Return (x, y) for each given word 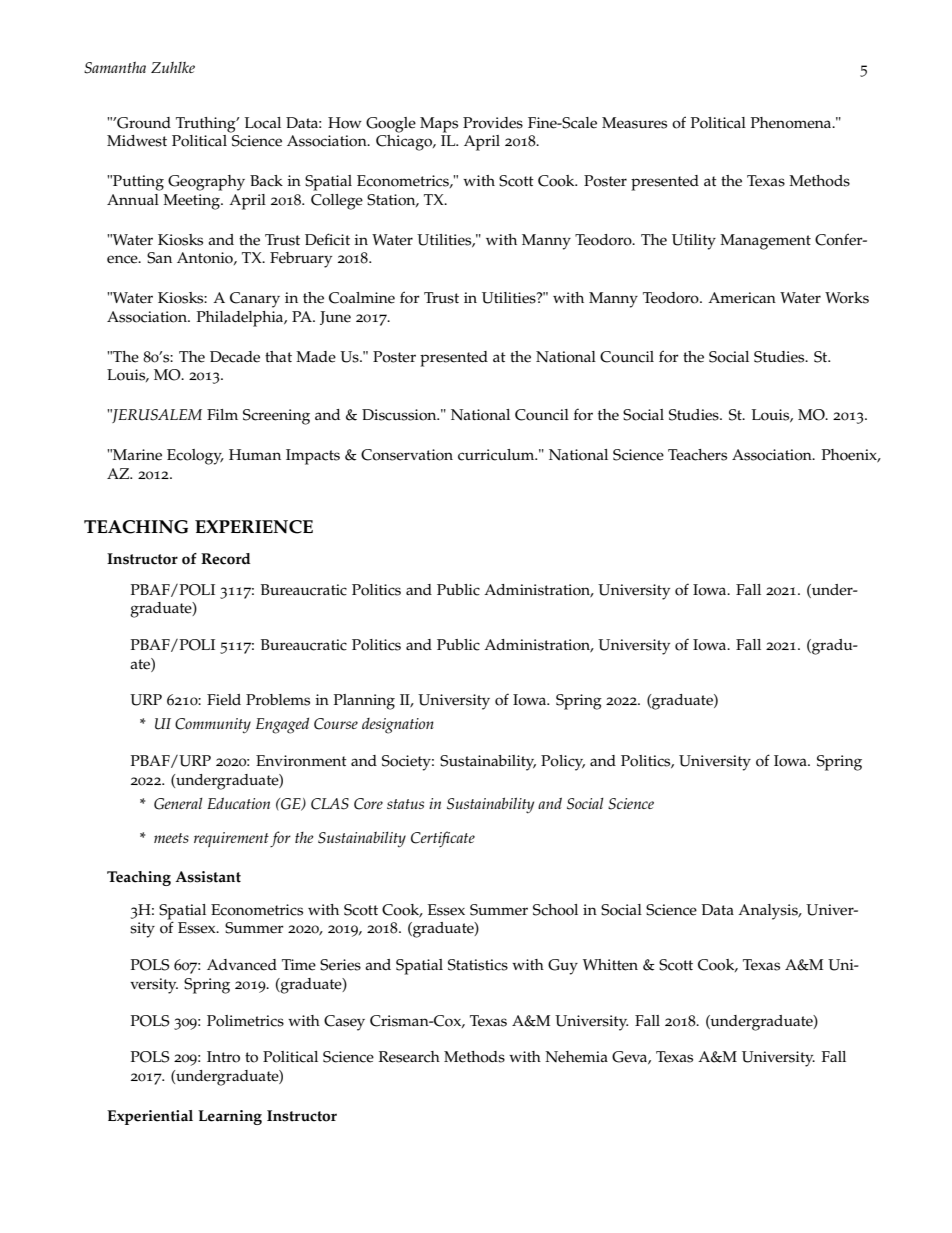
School (555, 910)
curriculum (497, 455)
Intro (223, 1057)
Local (263, 123)
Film (222, 414)
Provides (493, 123)
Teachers (697, 455)
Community (213, 725)
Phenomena (792, 123)
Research (409, 1057)
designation (398, 726)
